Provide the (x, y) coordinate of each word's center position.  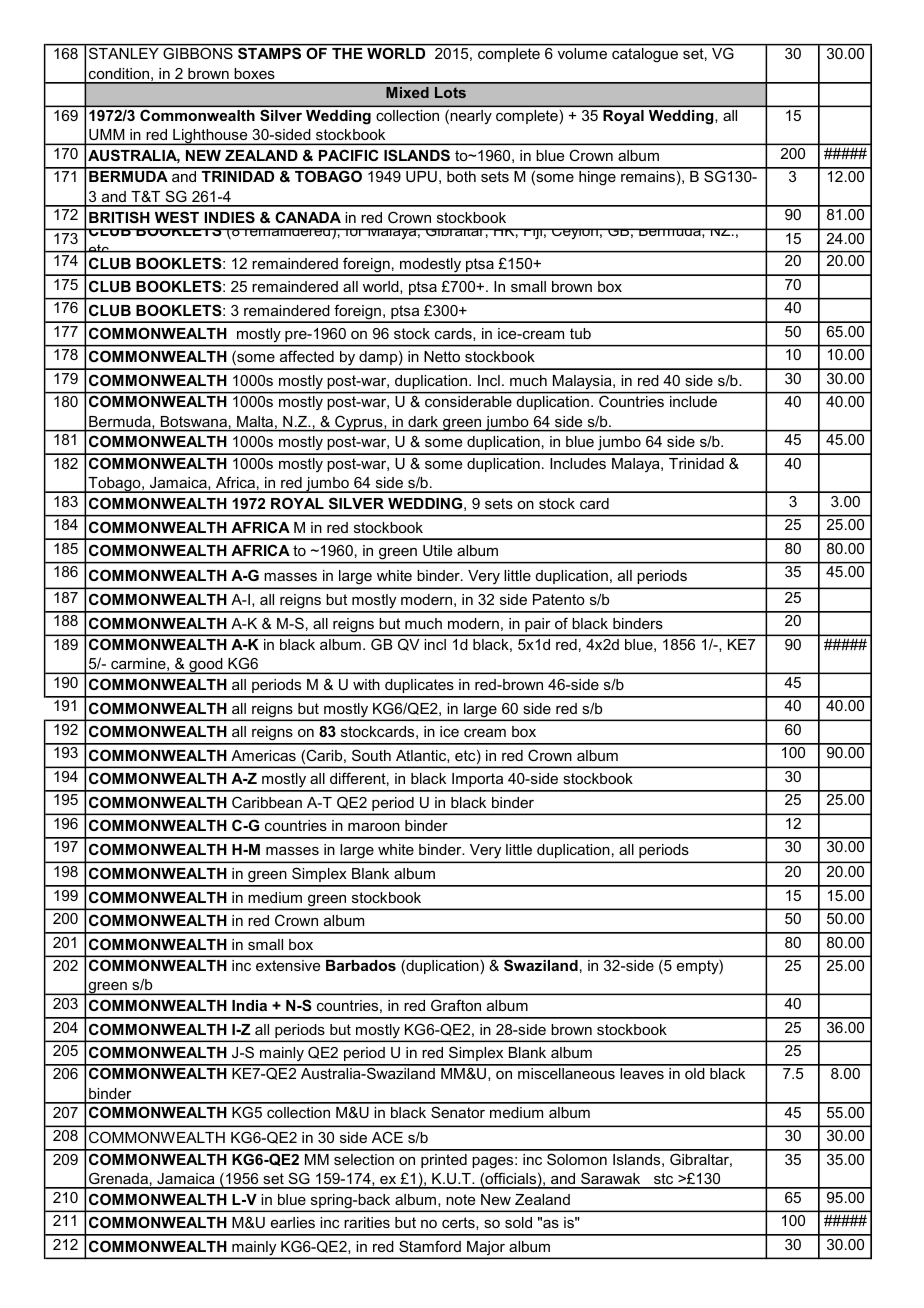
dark (423, 421)
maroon (374, 827)
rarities (367, 1222)
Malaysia (583, 382)
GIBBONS (198, 53)
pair (538, 626)
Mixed (407, 92)
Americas (263, 755)
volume (582, 53)
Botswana (194, 421)
